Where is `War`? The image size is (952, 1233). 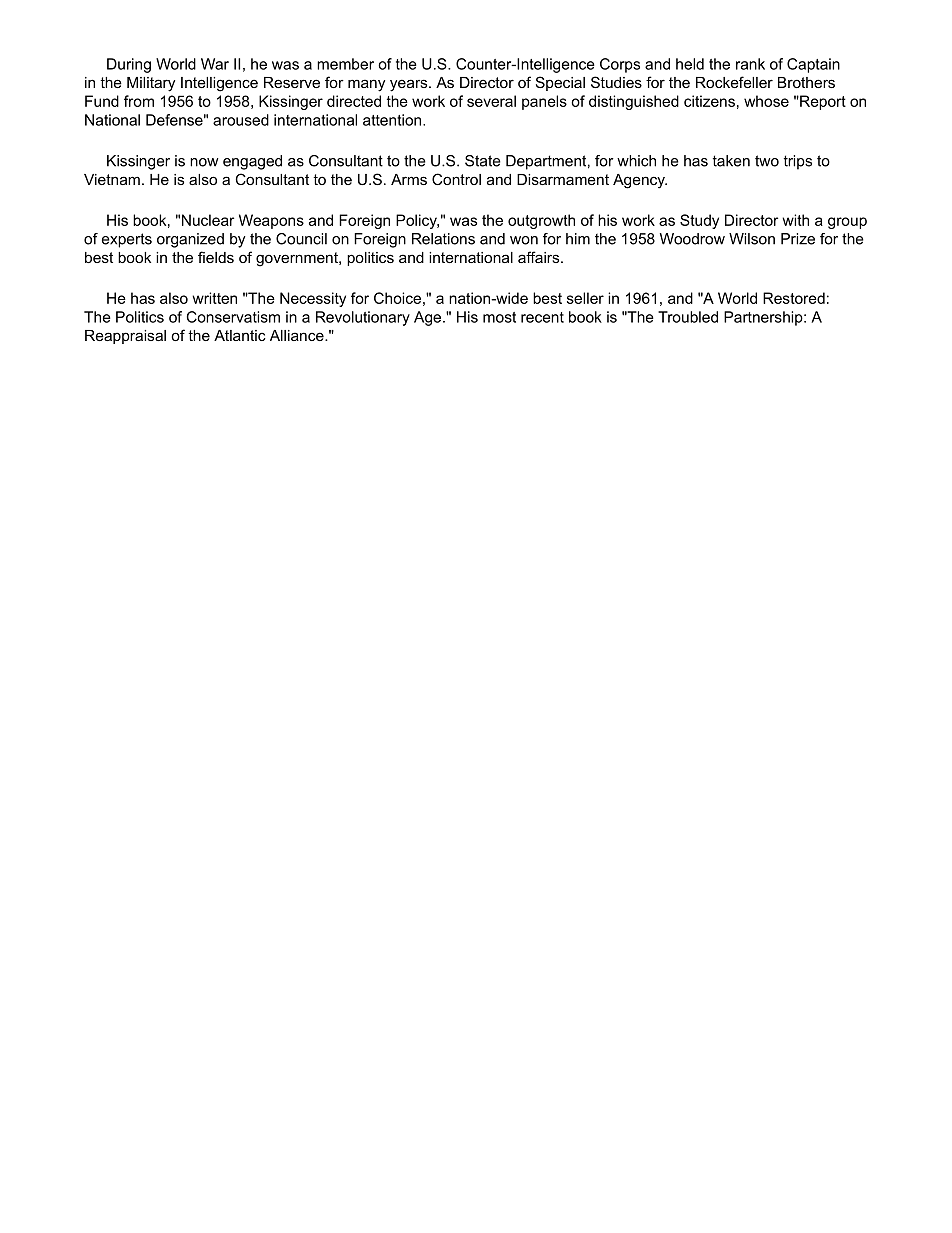 War is located at coordinates (215, 64).
